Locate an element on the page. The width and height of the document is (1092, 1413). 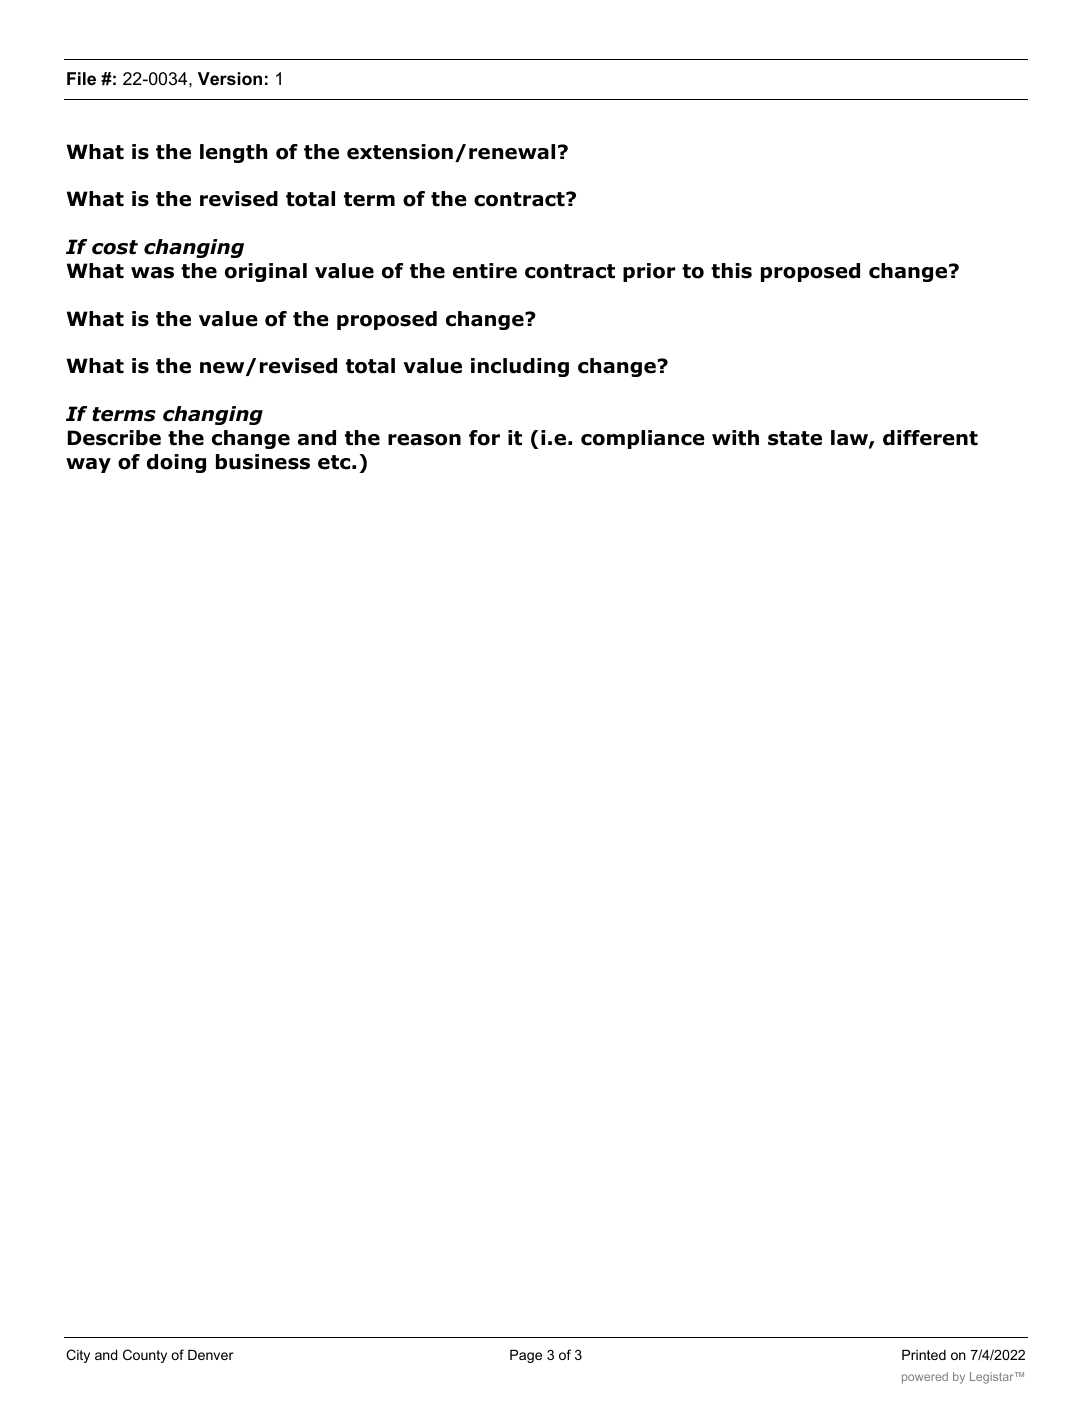
Printed is located at coordinates (924, 1354).
